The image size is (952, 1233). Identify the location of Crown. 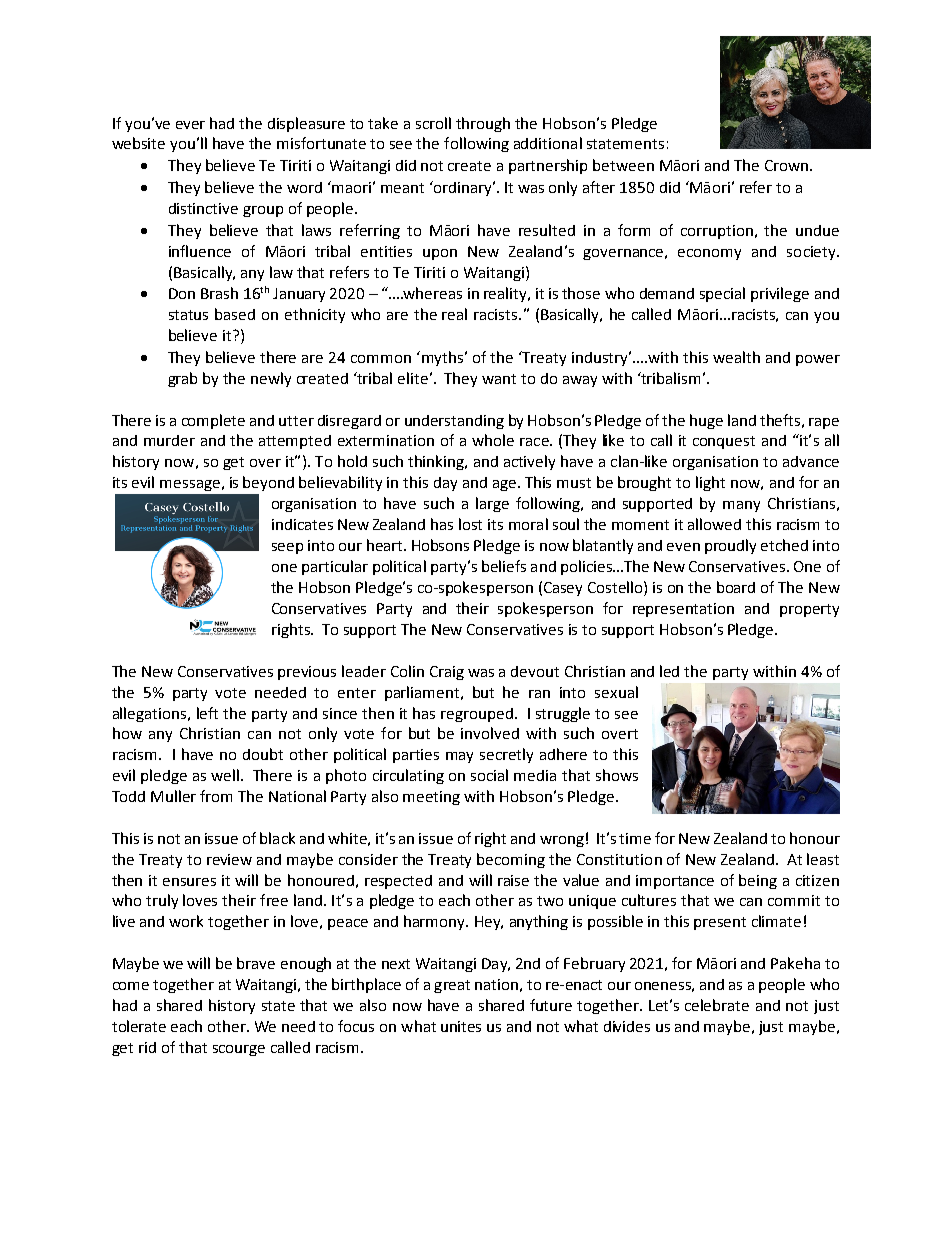
(786, 165).
